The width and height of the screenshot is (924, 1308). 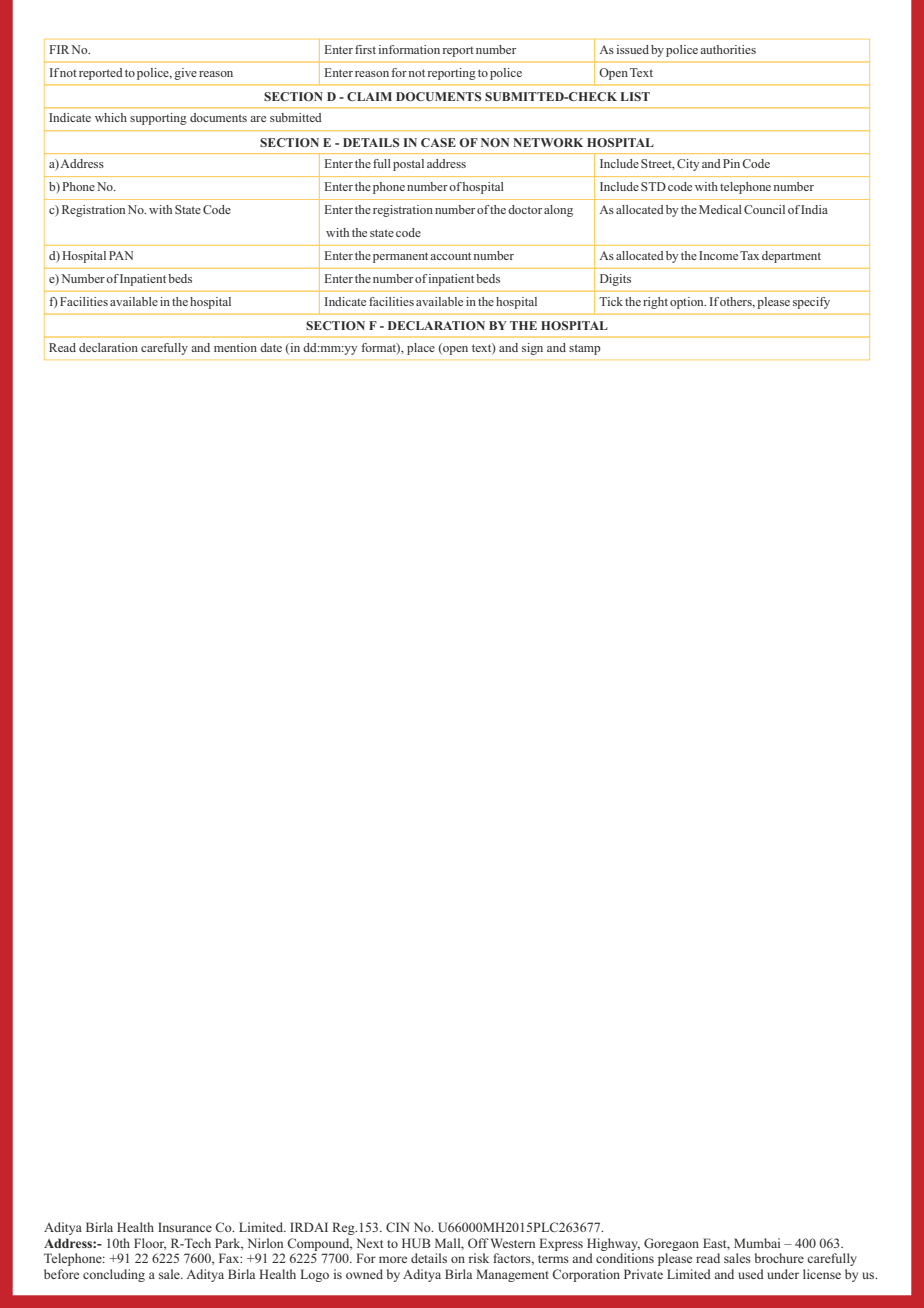 I want to click on Floor, so click(x=150, y=1244).
